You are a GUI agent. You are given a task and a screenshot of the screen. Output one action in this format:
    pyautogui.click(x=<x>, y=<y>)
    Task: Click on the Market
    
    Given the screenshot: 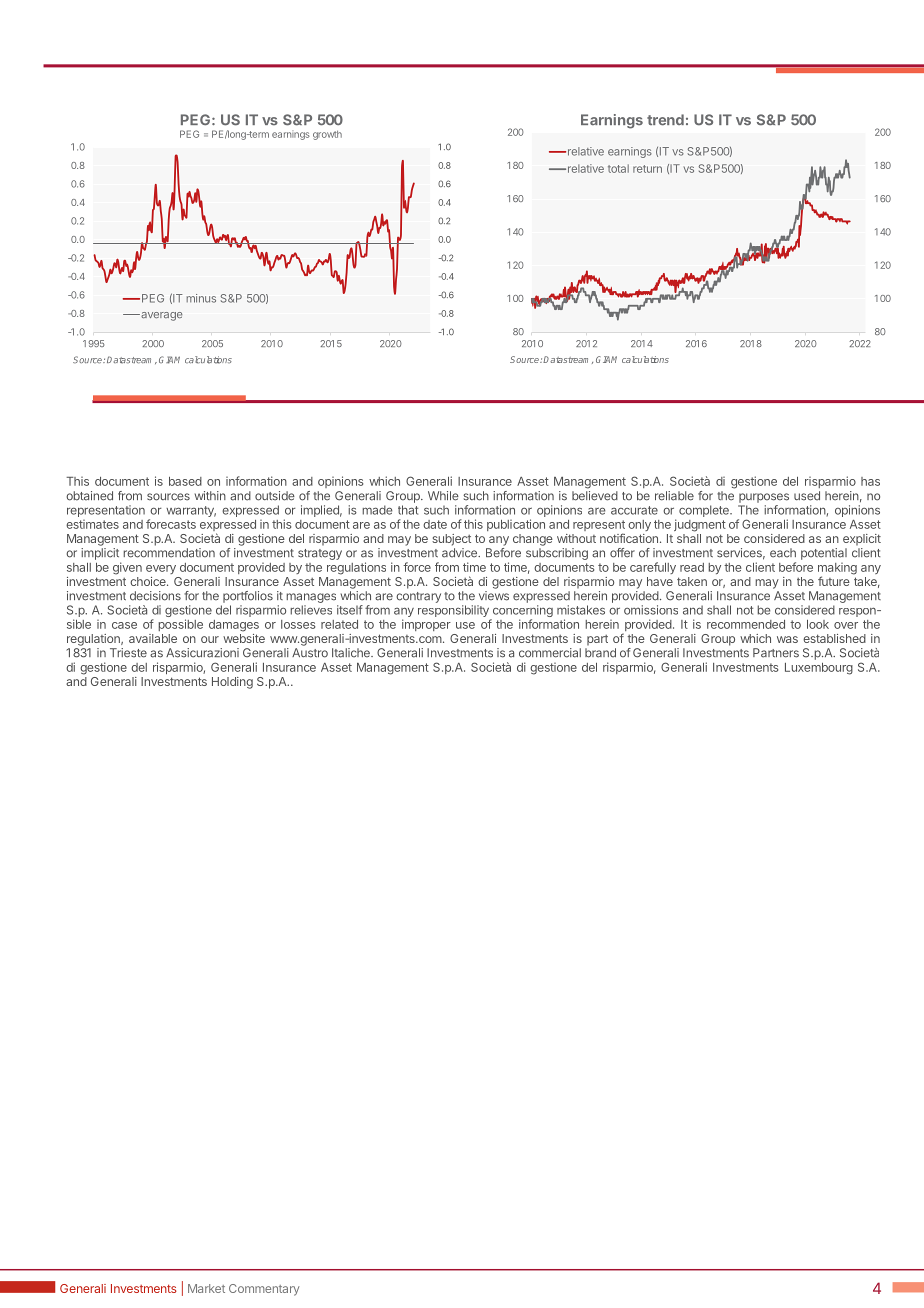 What is the action you would take?
    pyautogui.click(x=206, y=1288)
